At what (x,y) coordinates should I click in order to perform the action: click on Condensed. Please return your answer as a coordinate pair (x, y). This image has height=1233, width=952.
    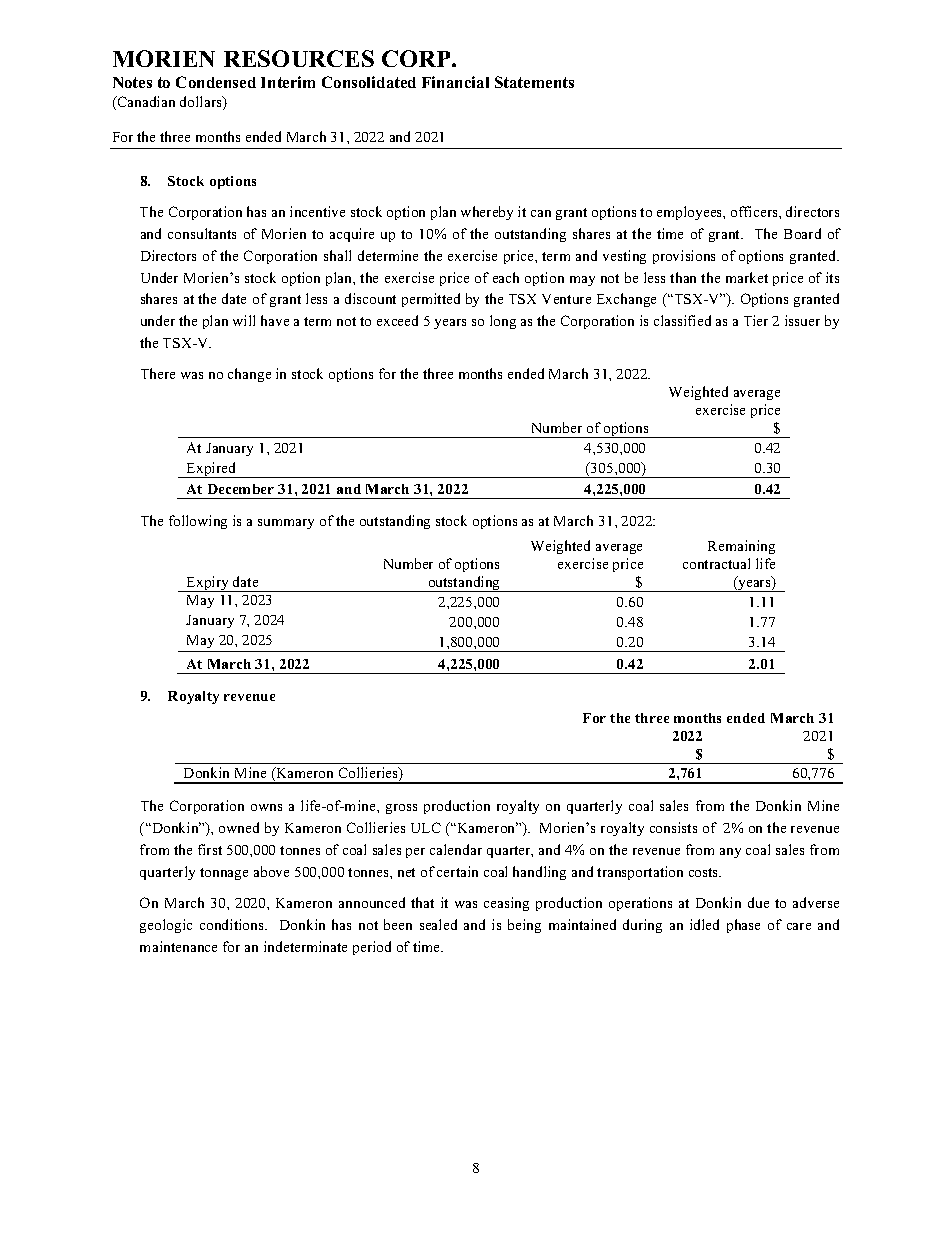
    Looking at the image, I should click on (216, 82).
